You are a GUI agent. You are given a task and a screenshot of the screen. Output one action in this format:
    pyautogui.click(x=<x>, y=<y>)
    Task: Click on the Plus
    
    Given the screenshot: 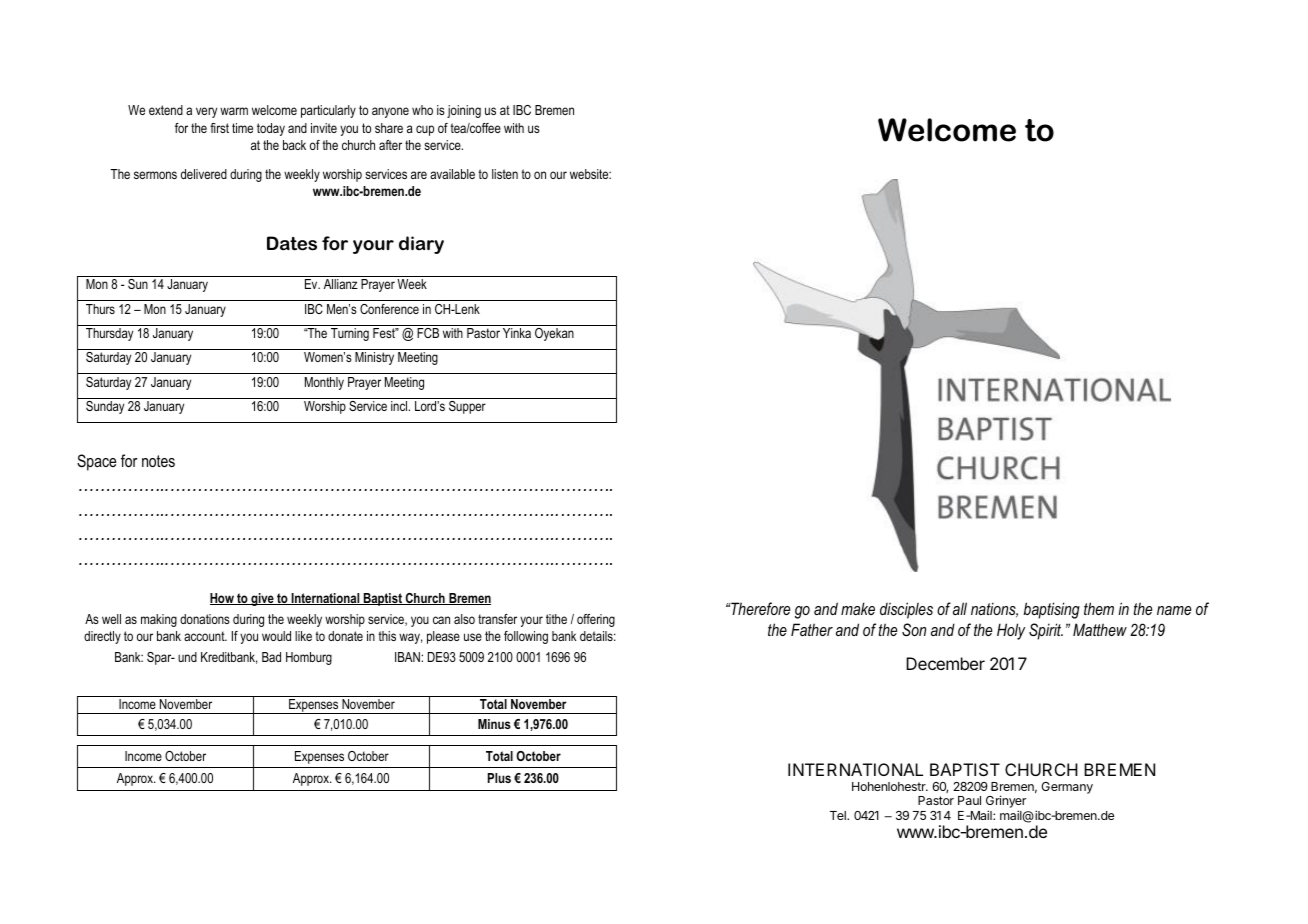 What is the action you would take?
    pyautogui.click(x=499, y=778)
